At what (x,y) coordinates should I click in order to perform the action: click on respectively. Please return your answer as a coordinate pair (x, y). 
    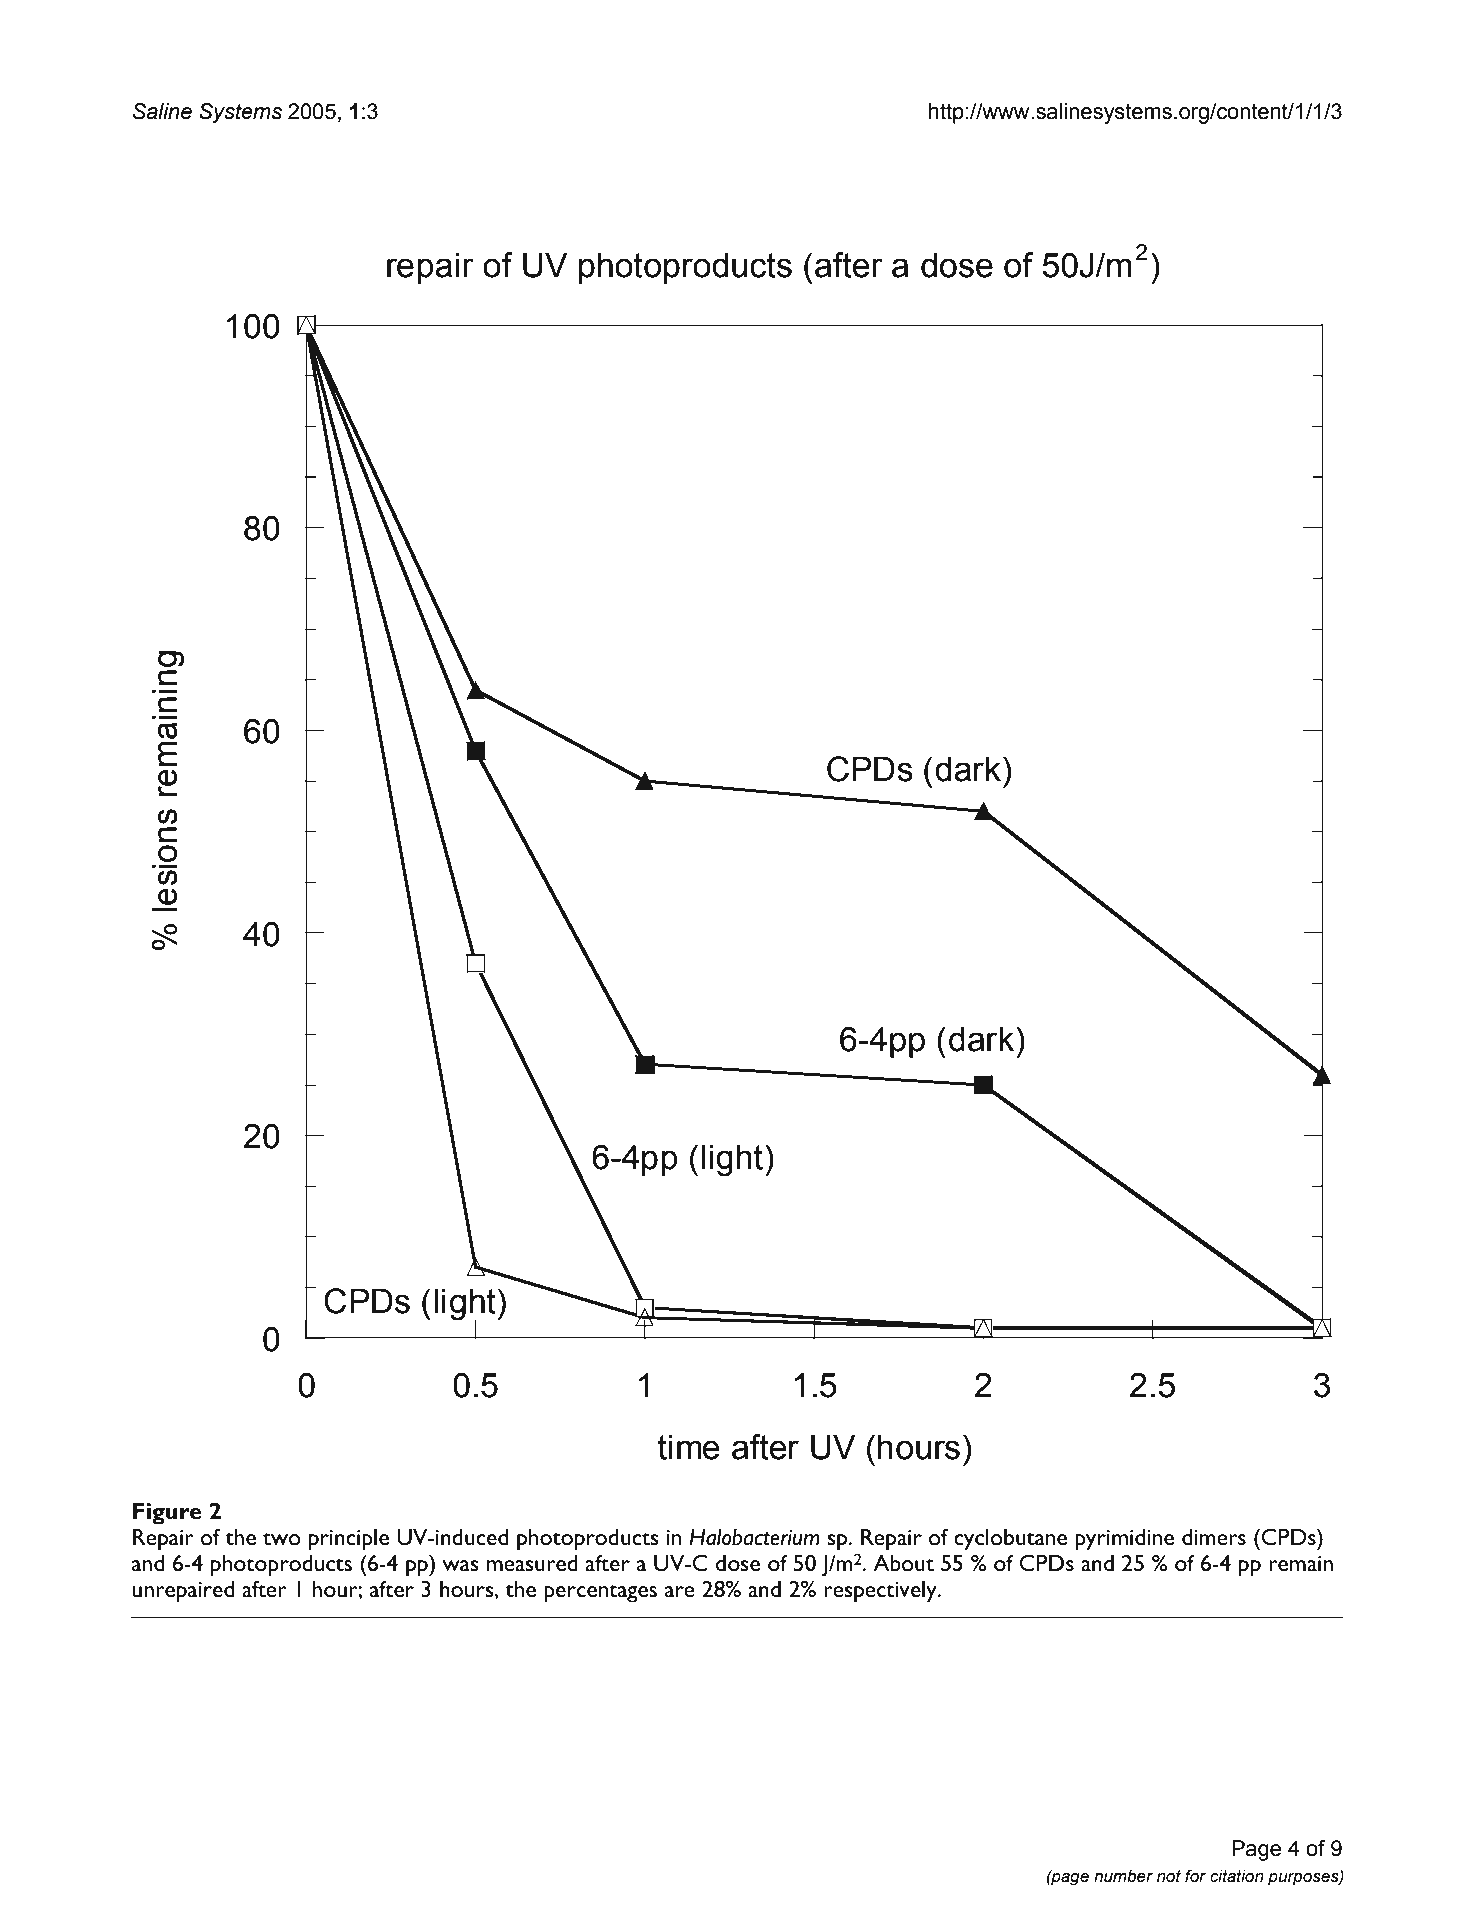
    Looking at the image, I should click on (881, 1592).
